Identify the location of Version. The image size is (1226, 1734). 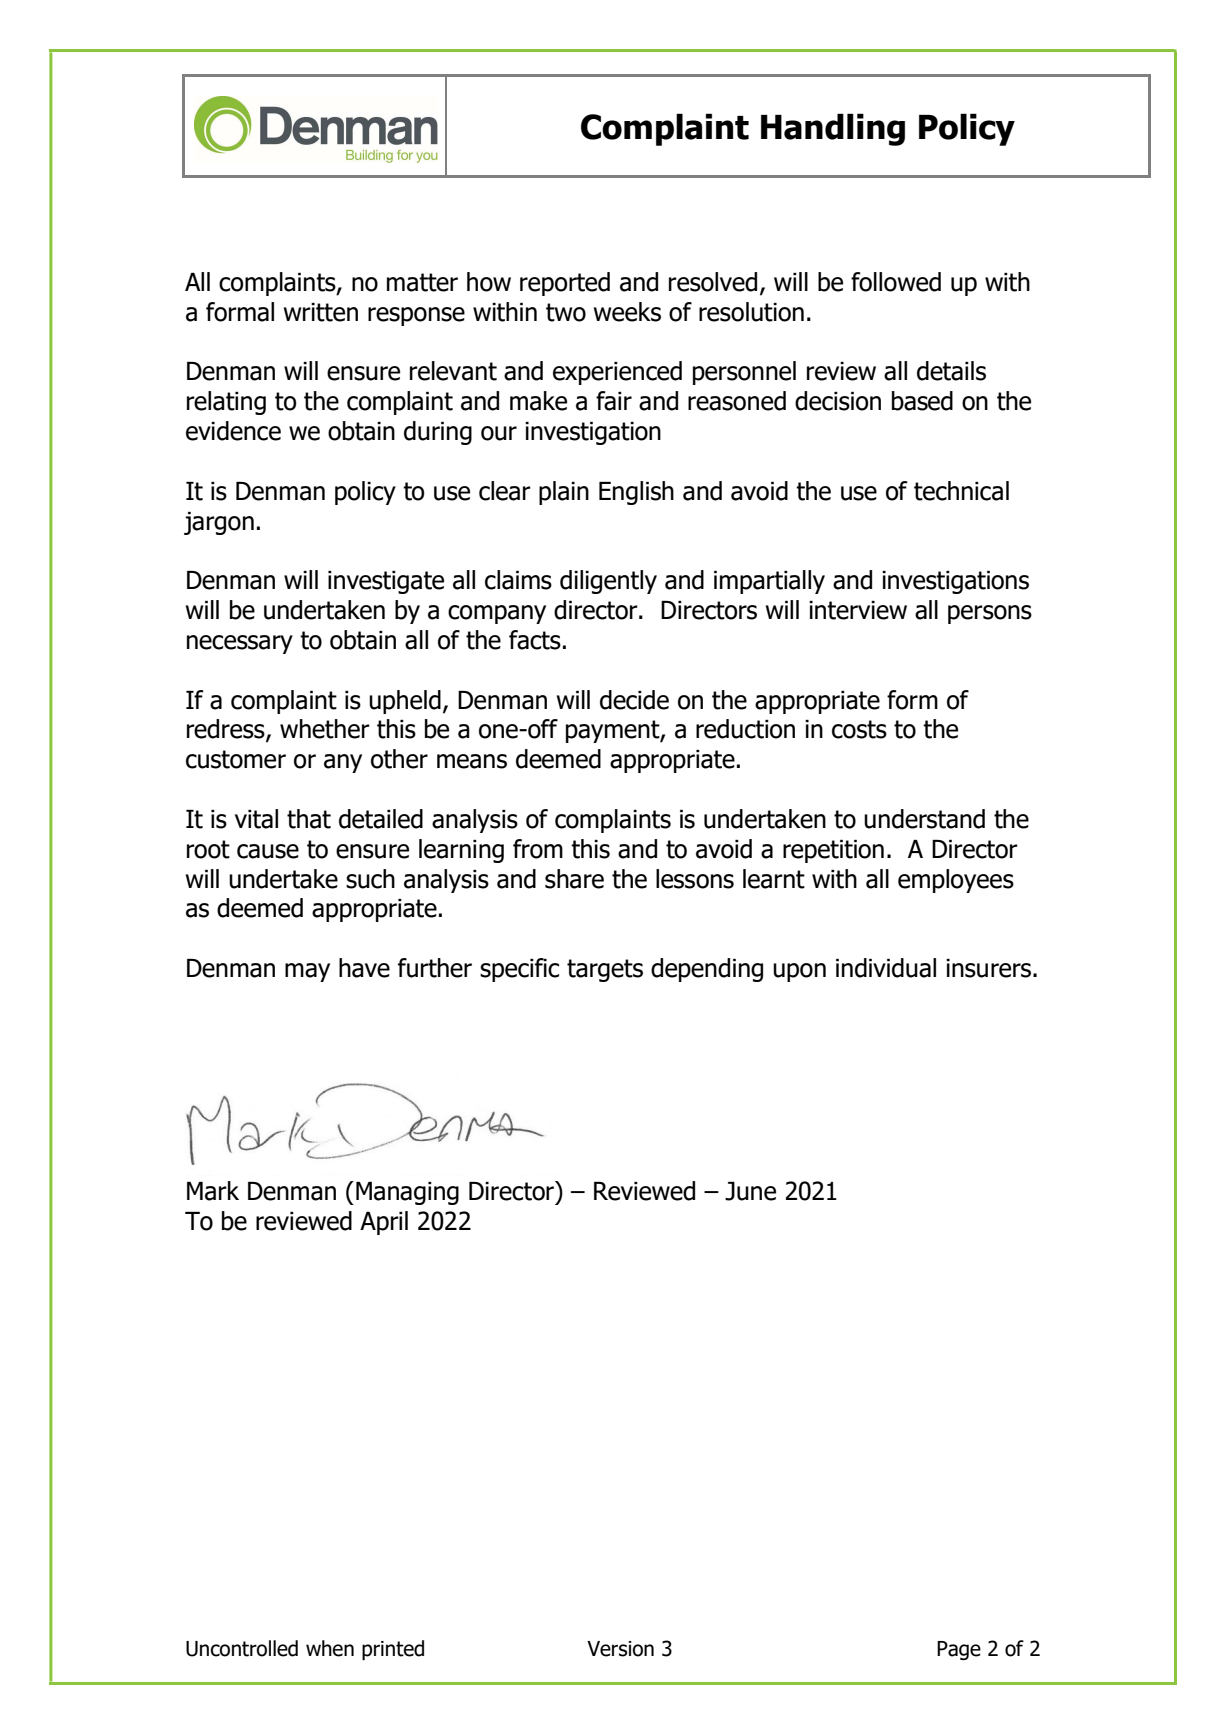
(620, 1649).
